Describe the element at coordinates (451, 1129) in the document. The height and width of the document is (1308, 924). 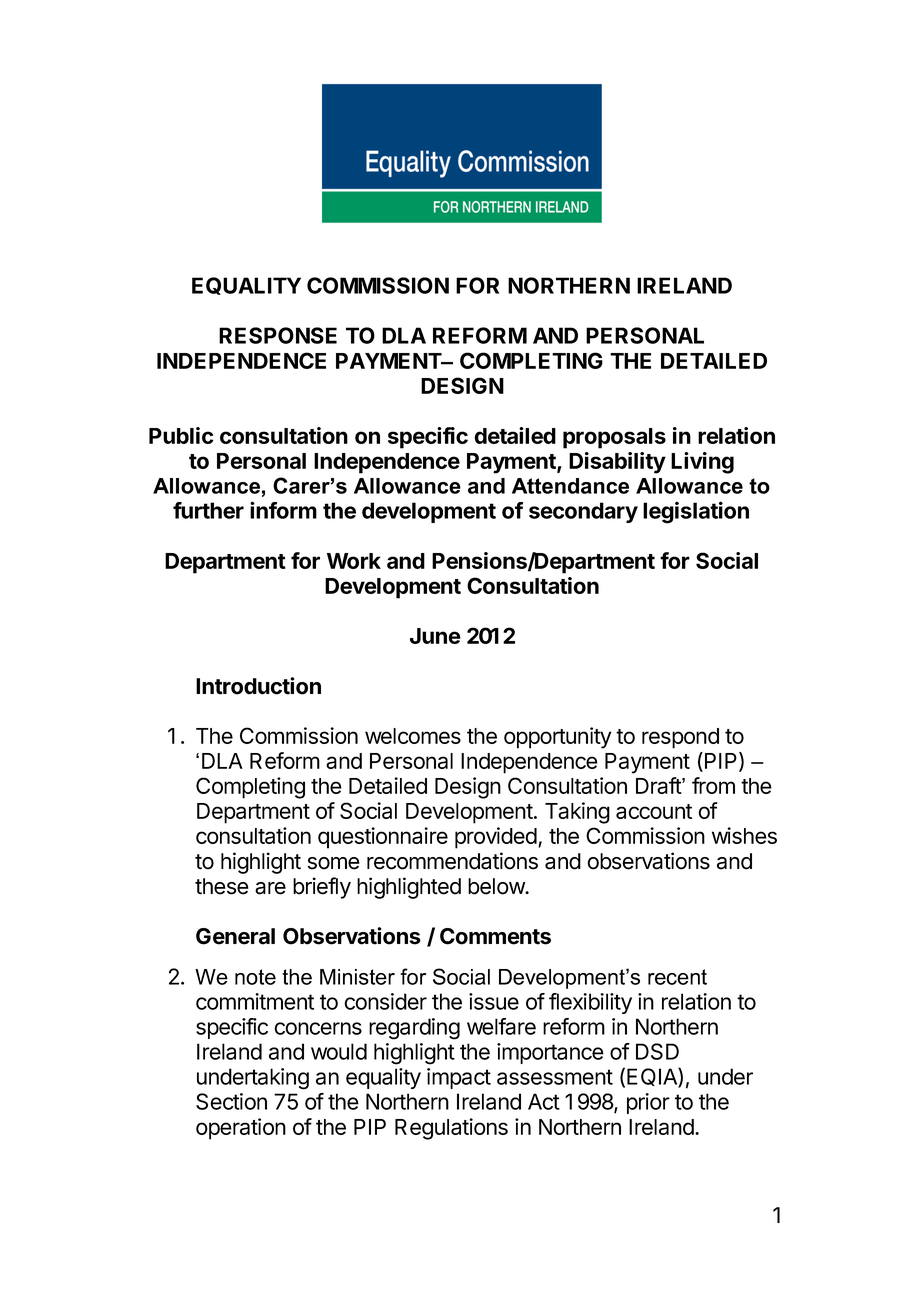
I see `Regulations` at that location.
